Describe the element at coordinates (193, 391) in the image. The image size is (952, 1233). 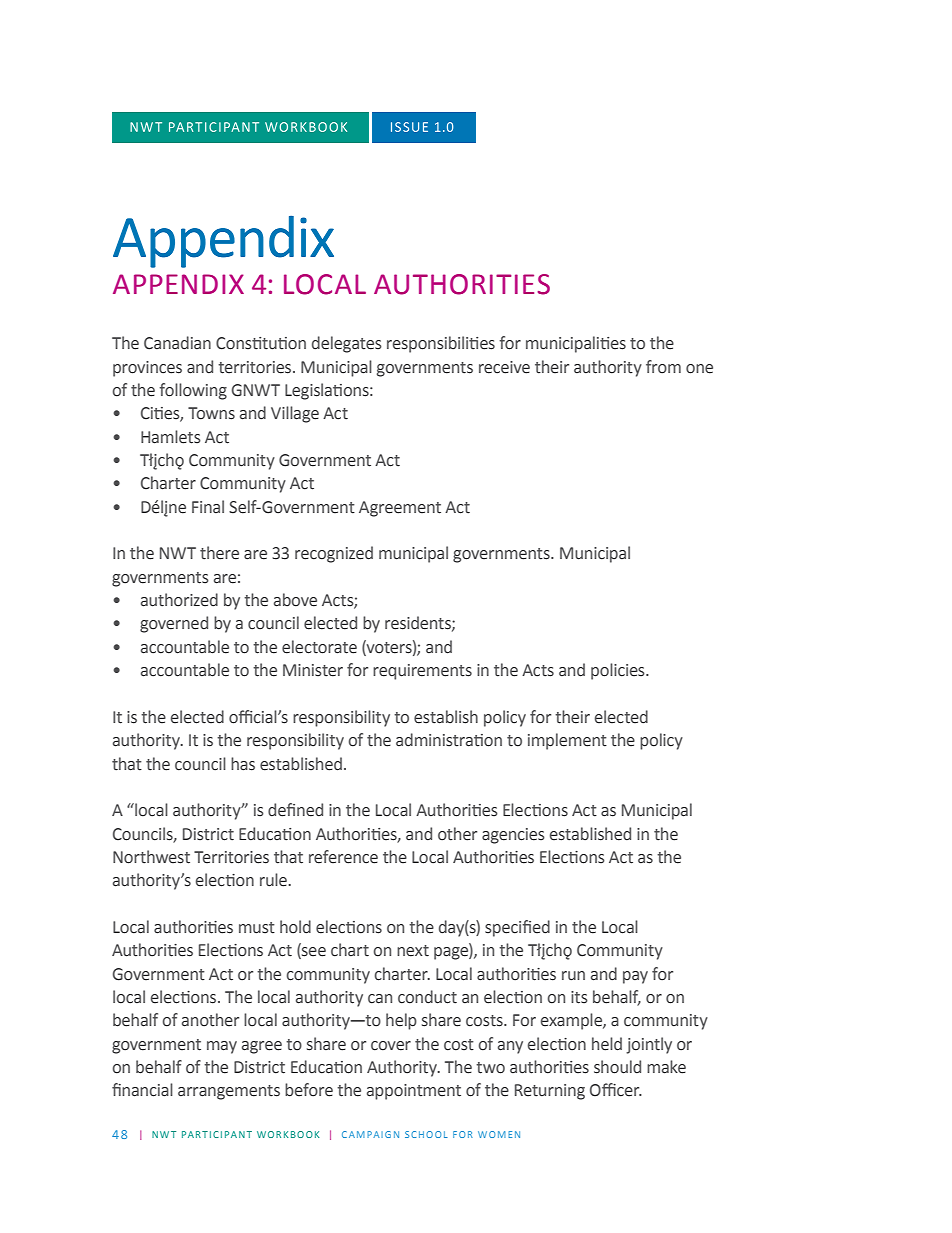
I see `following` at that location.
